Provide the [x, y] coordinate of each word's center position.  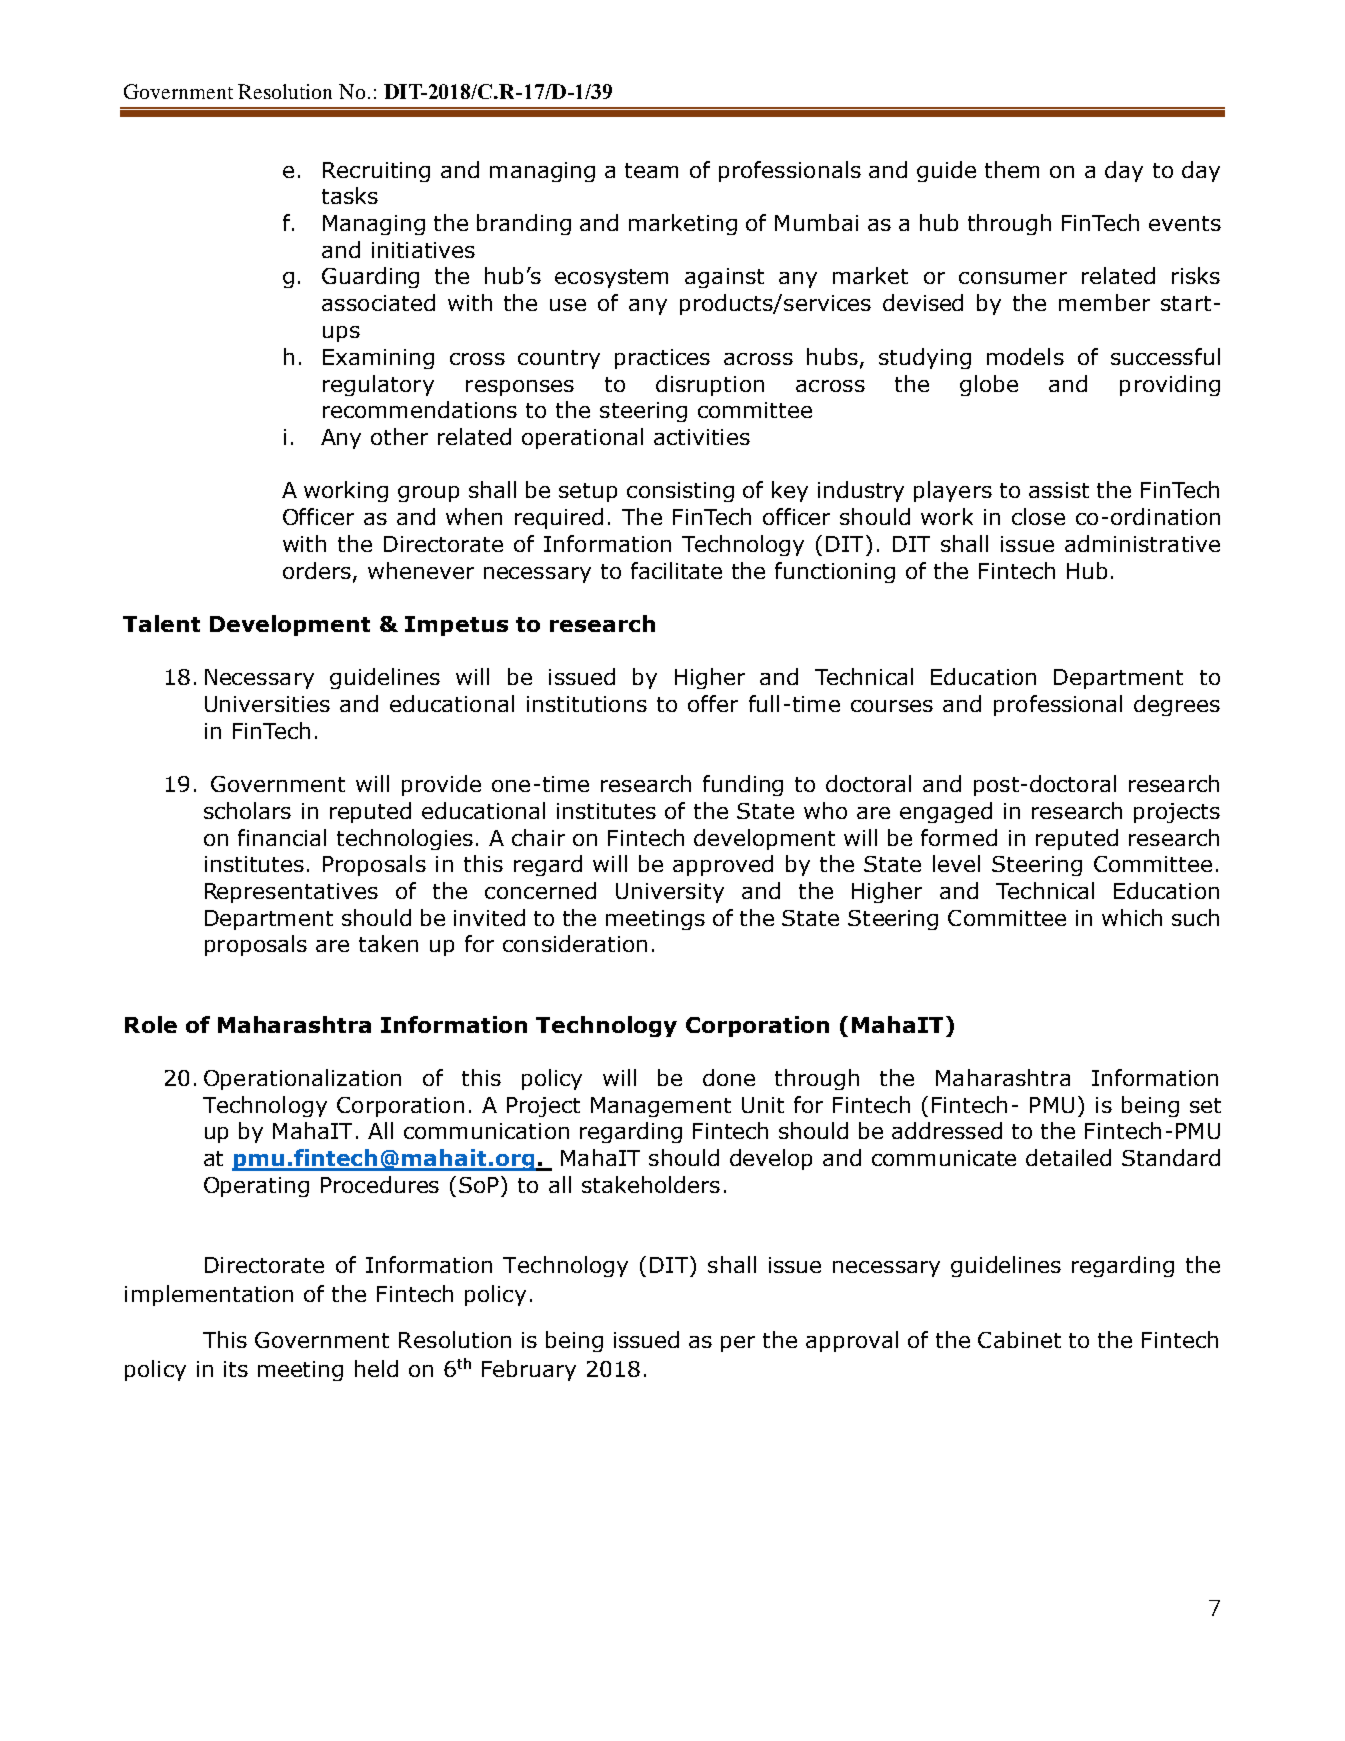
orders [317, 570]
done [729, 1077]
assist [1059, 490]
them [1012, 169]
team [651, 170]
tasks [350, 195]
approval [852, 1341]
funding [743, 785]
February [529, 1370]
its [236, 1369]
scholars [247, 810]
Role [151, 1024]
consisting [680, 492]
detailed [1068, 1157]
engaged [946, 812]
